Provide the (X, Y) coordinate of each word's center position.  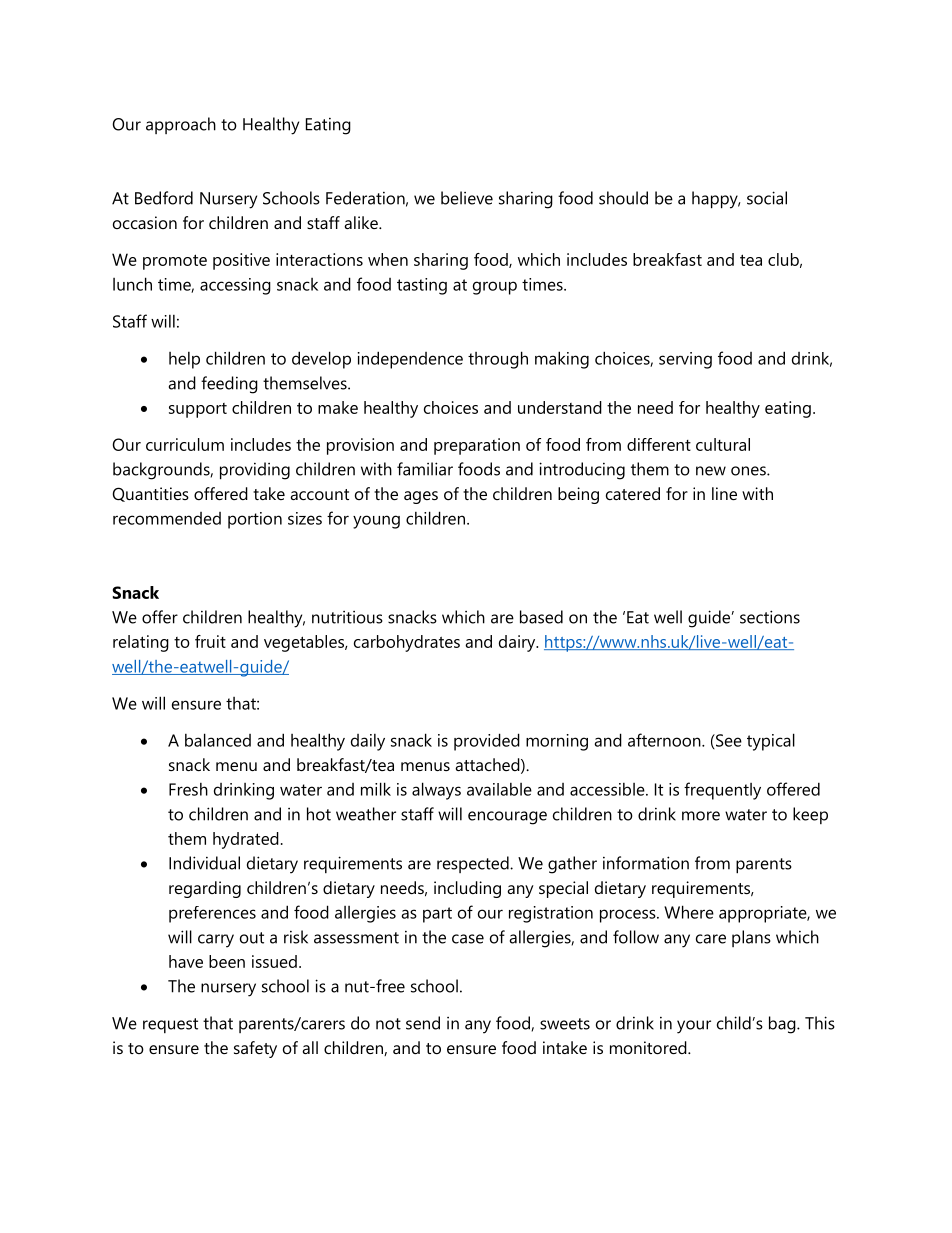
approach (181, 125)
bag (783, 1025)
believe (467, 198)
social (767, 198)
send (423, 1023)
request (170, 1025)
